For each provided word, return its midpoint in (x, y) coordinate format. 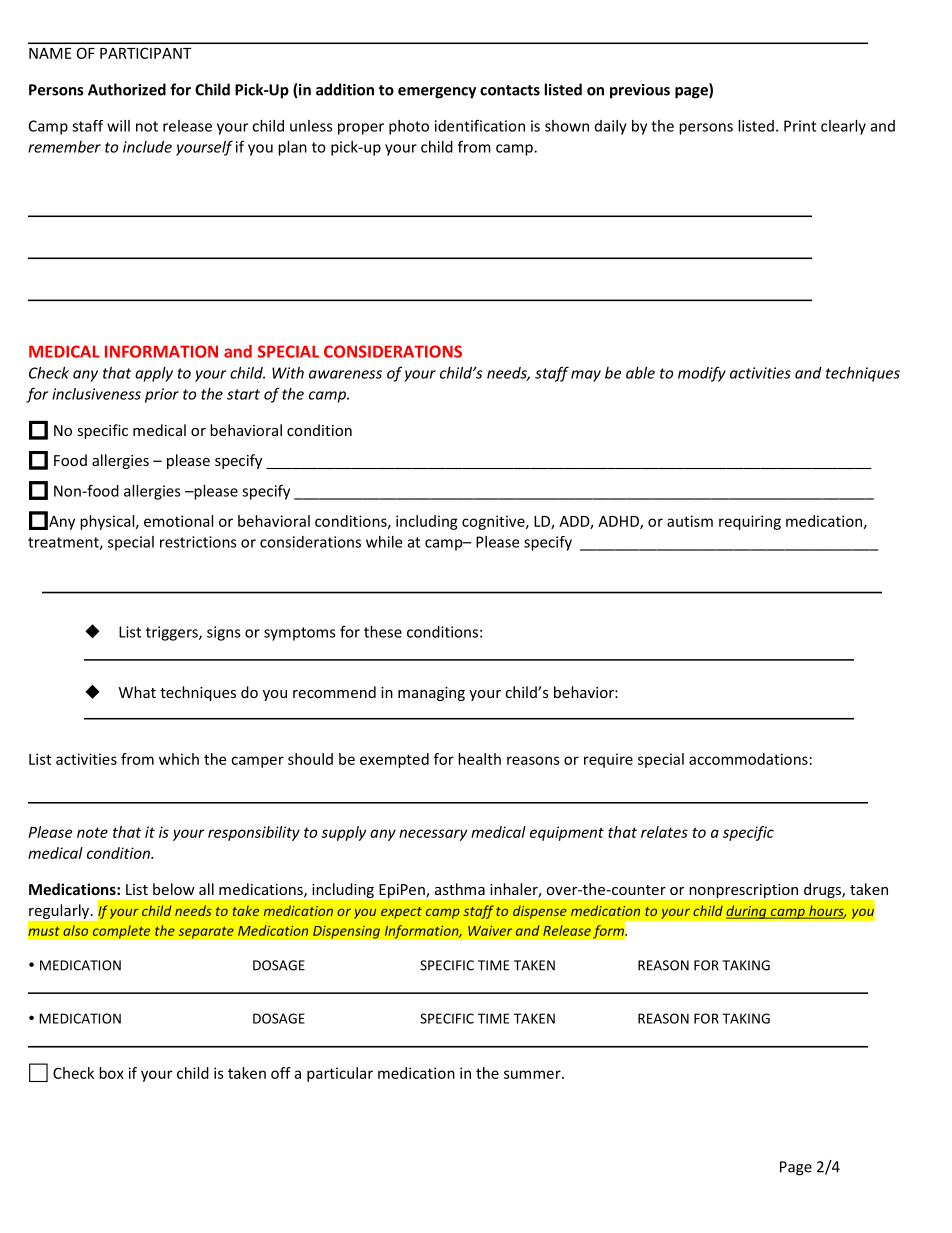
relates (664, 832)
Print (800, 126)
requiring (750, 522)
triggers (173, 633)
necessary (433, 835)
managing (431, 694)
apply (154, 374)
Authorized (127, 89)
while (384, 542)
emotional (178, 521)
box (111, 1073)
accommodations (748, 759)
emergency (437, 93)
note (92, 832)
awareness (345, 374)
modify (702, 374)
